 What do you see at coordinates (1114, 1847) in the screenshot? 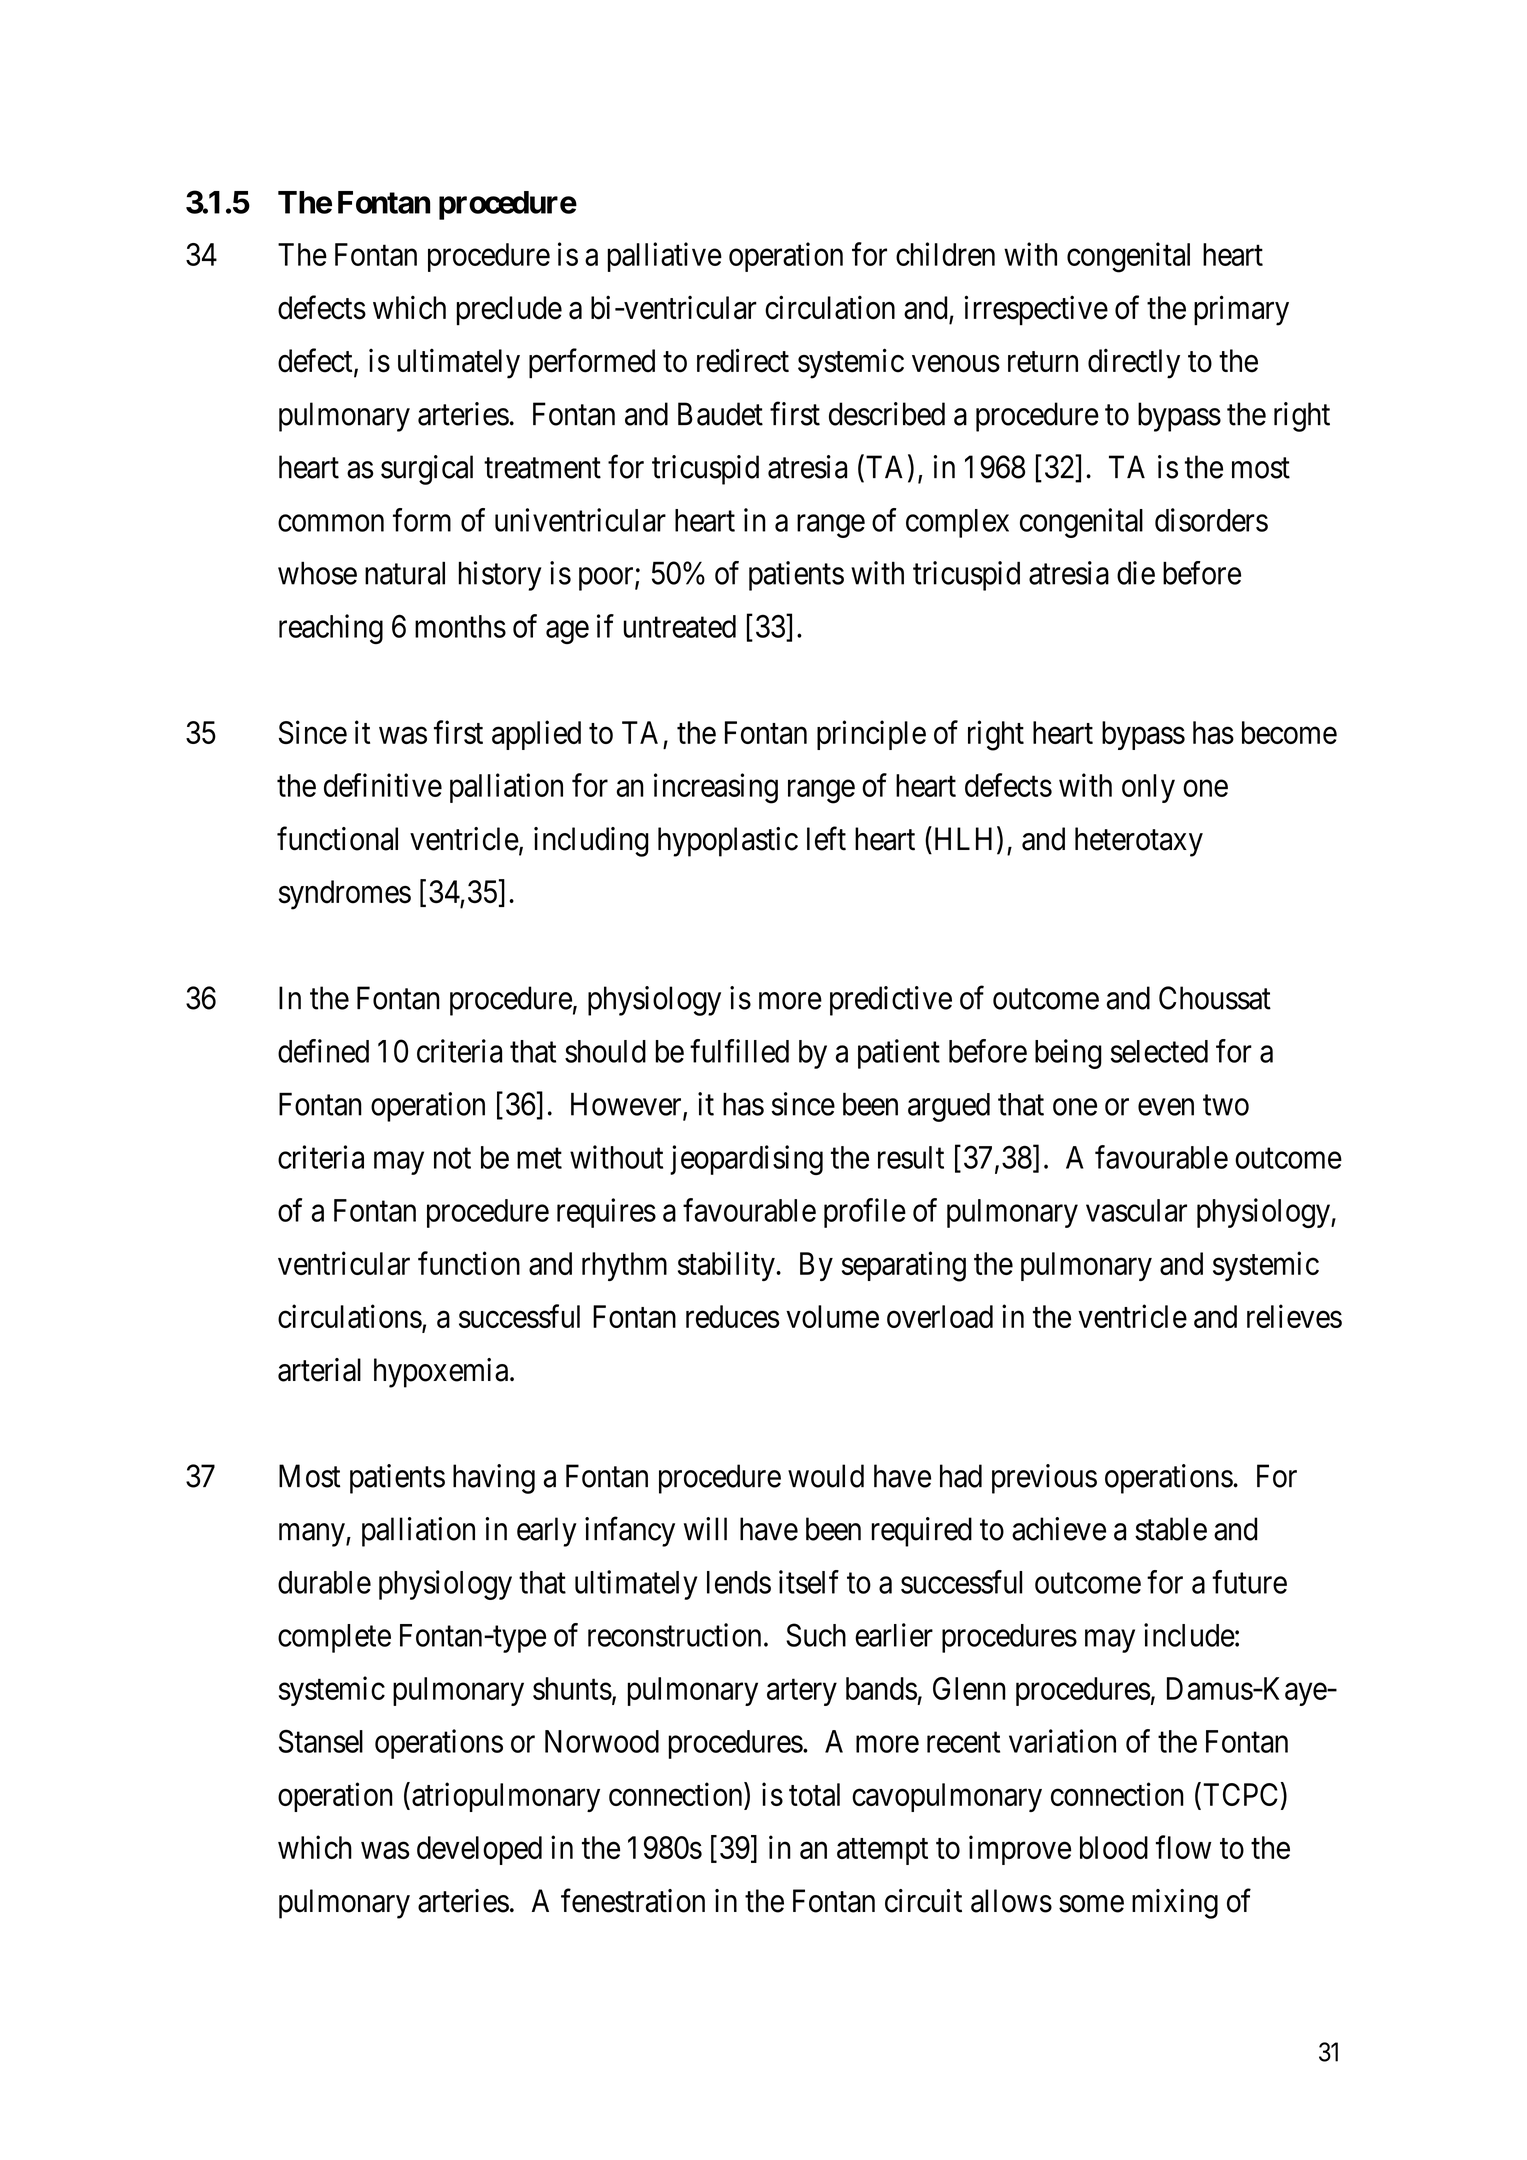
I see `blood` at bounding box center [1114, 1847].
